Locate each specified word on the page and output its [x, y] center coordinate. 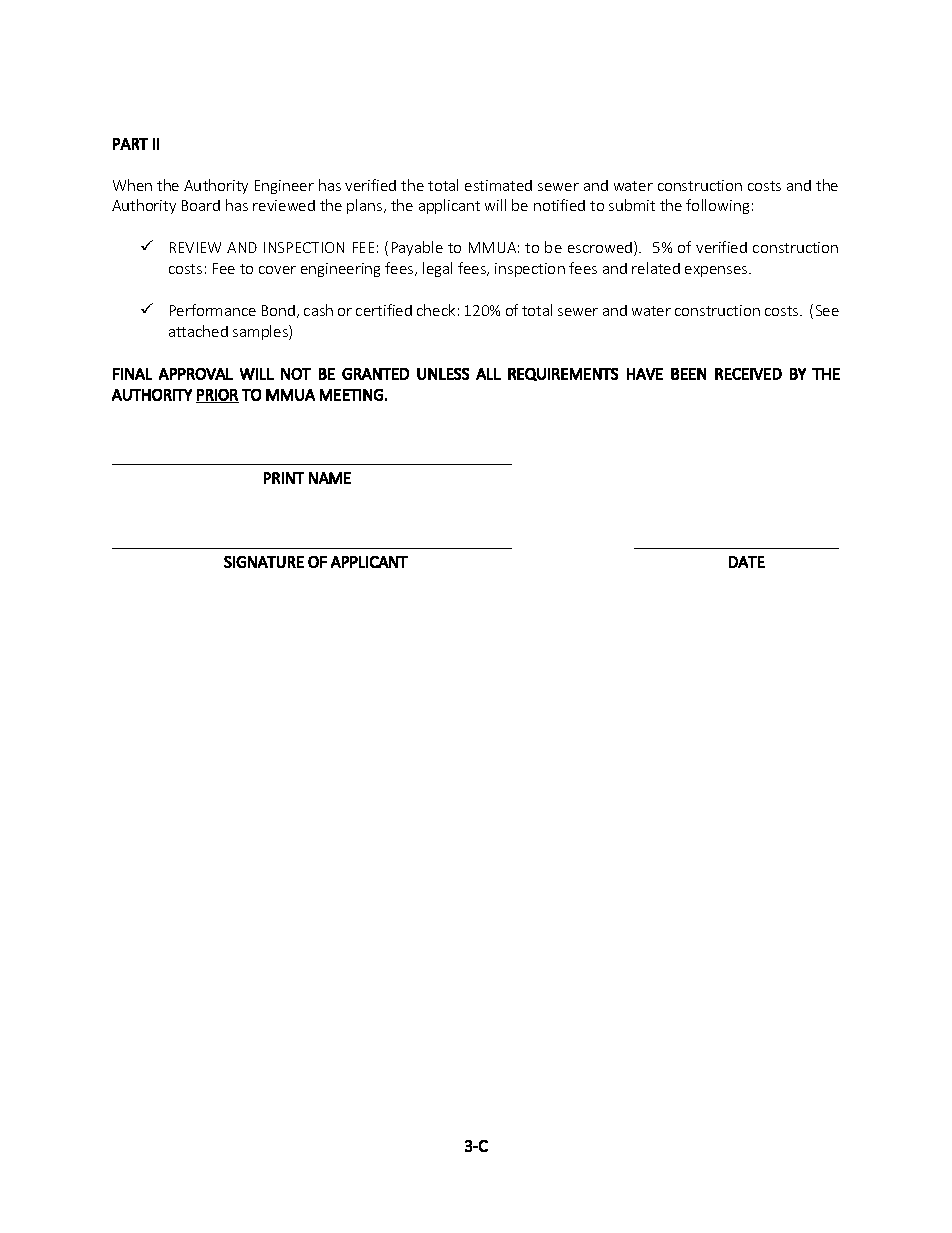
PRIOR [217, 396]
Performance [213, 310]
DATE [747, 562]
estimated [498, 185]
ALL [488, 374]
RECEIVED [748, 374]
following [717, 206]
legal [437, 269]
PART [130, 144]
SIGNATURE [264, 562]
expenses [717, 271]
